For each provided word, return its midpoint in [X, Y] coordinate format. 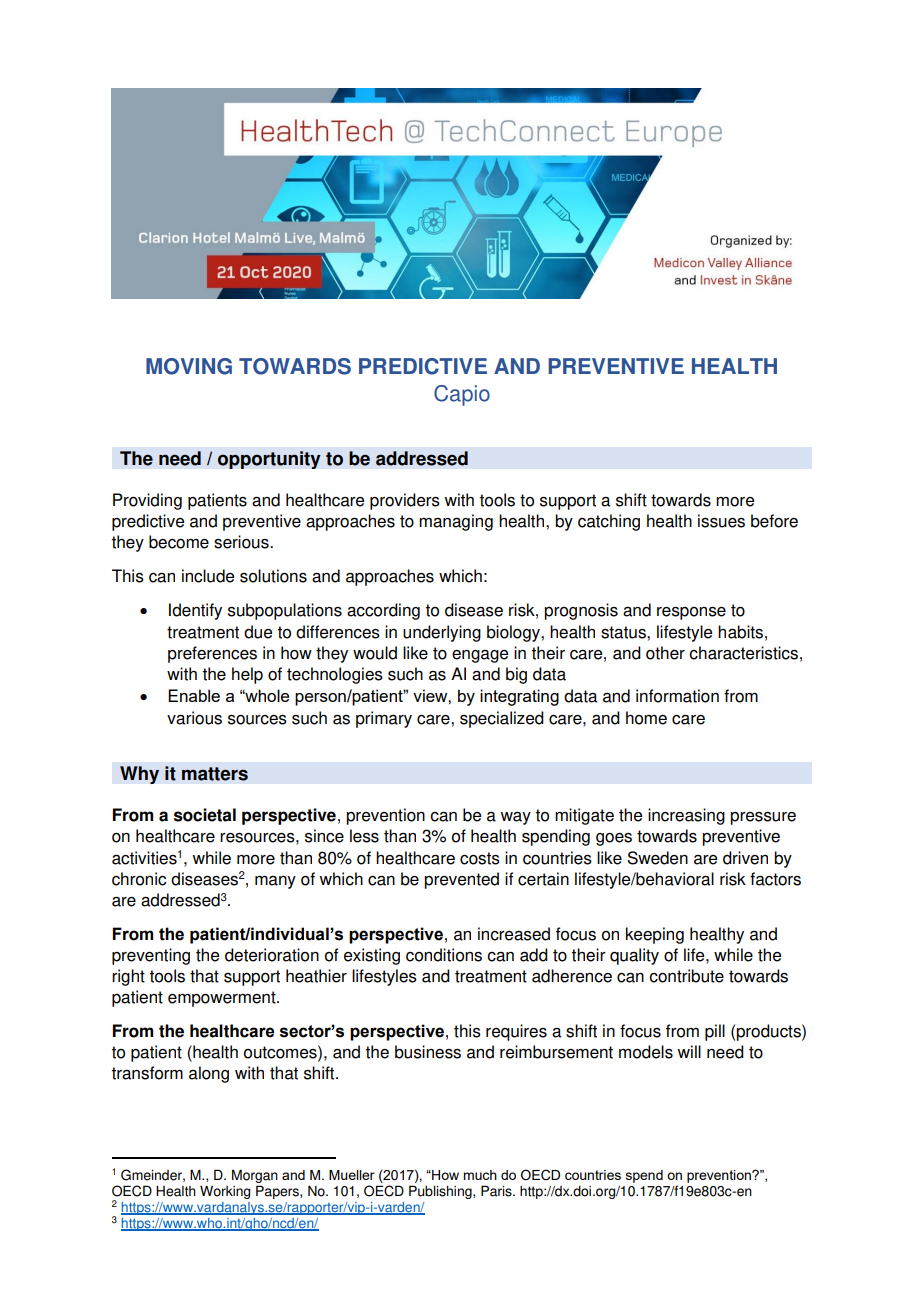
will [689, 1051]
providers [405, 501]
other [665, 653]
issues [721, 521]
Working [225, 1192]
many [275, 882]
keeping [655, 935]
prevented [461, 880]
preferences [212, 654]
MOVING [189, 366]
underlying [442, 633]
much [480, 1175]
